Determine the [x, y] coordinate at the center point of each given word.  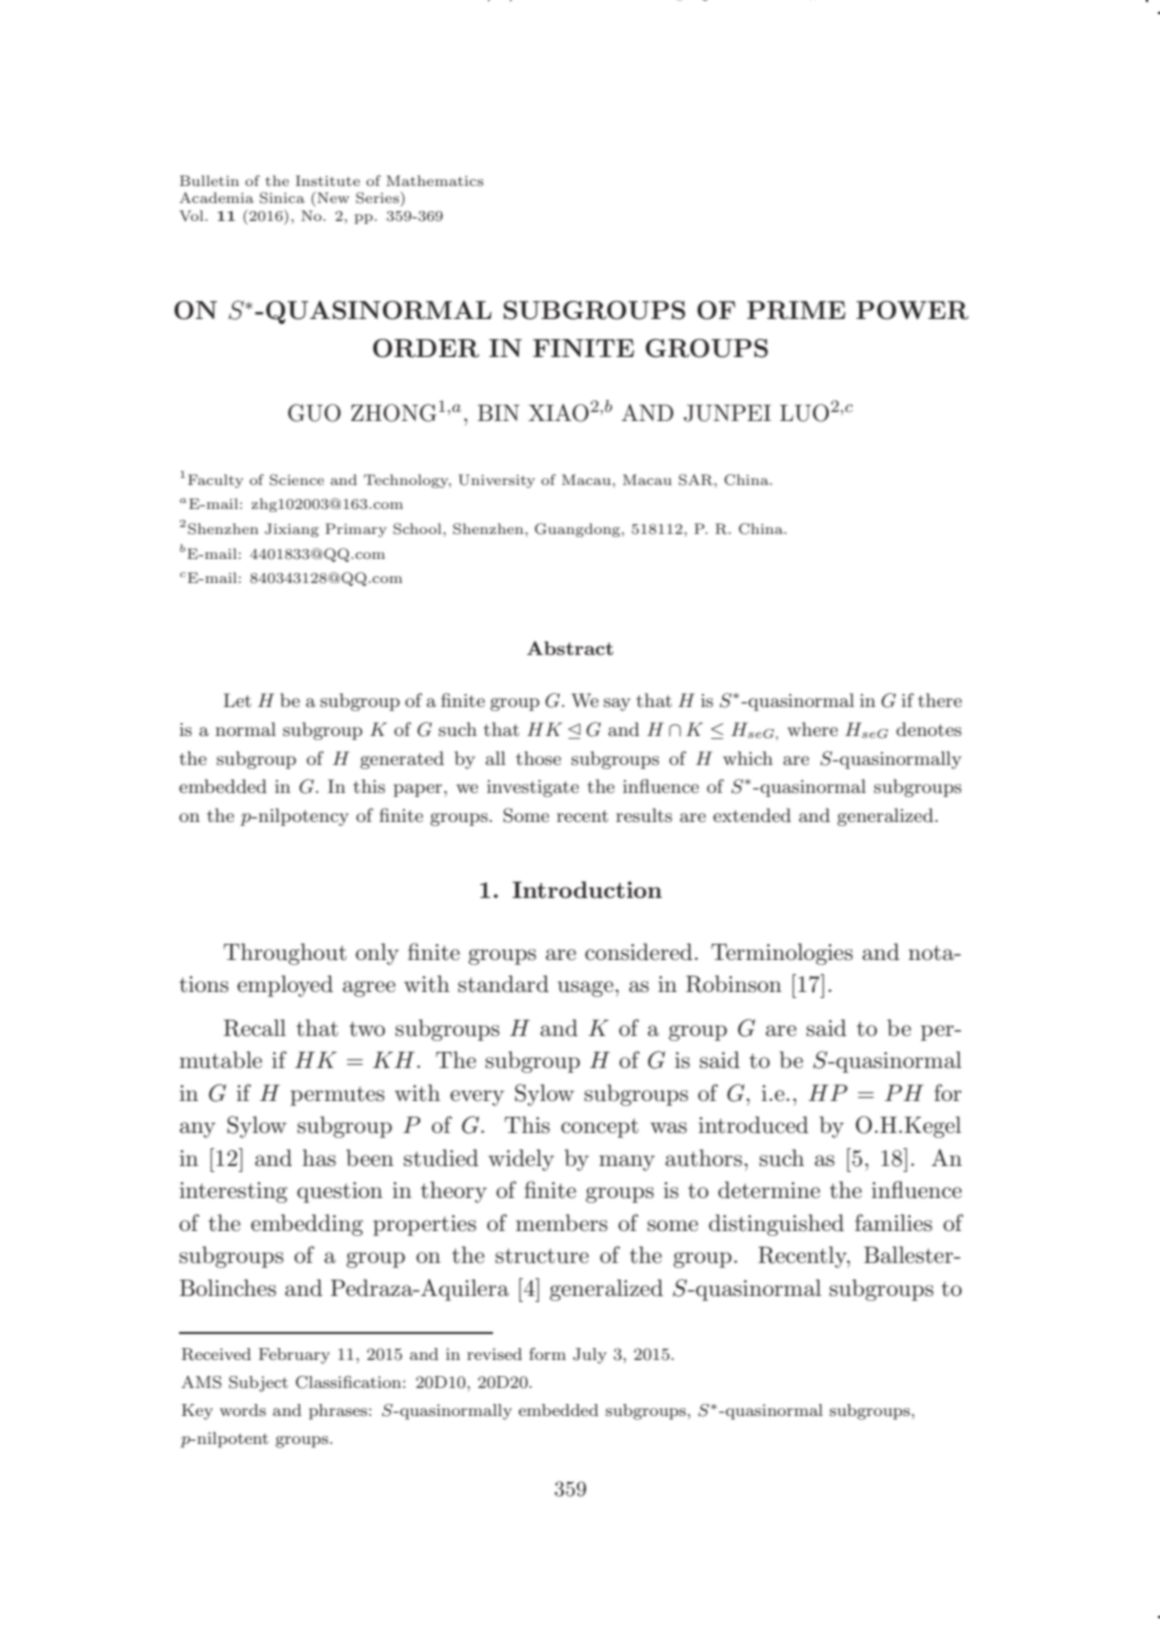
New [332, 197]
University [497, 481]
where [812, 729]
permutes [337, 1096]
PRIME [796, 310]
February [294, 1356]
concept [600, 1128]
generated [402, 760]
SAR [697, 480]
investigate [533, 788]
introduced [753, 1125]
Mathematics [434, 180]
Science [297, 480]
